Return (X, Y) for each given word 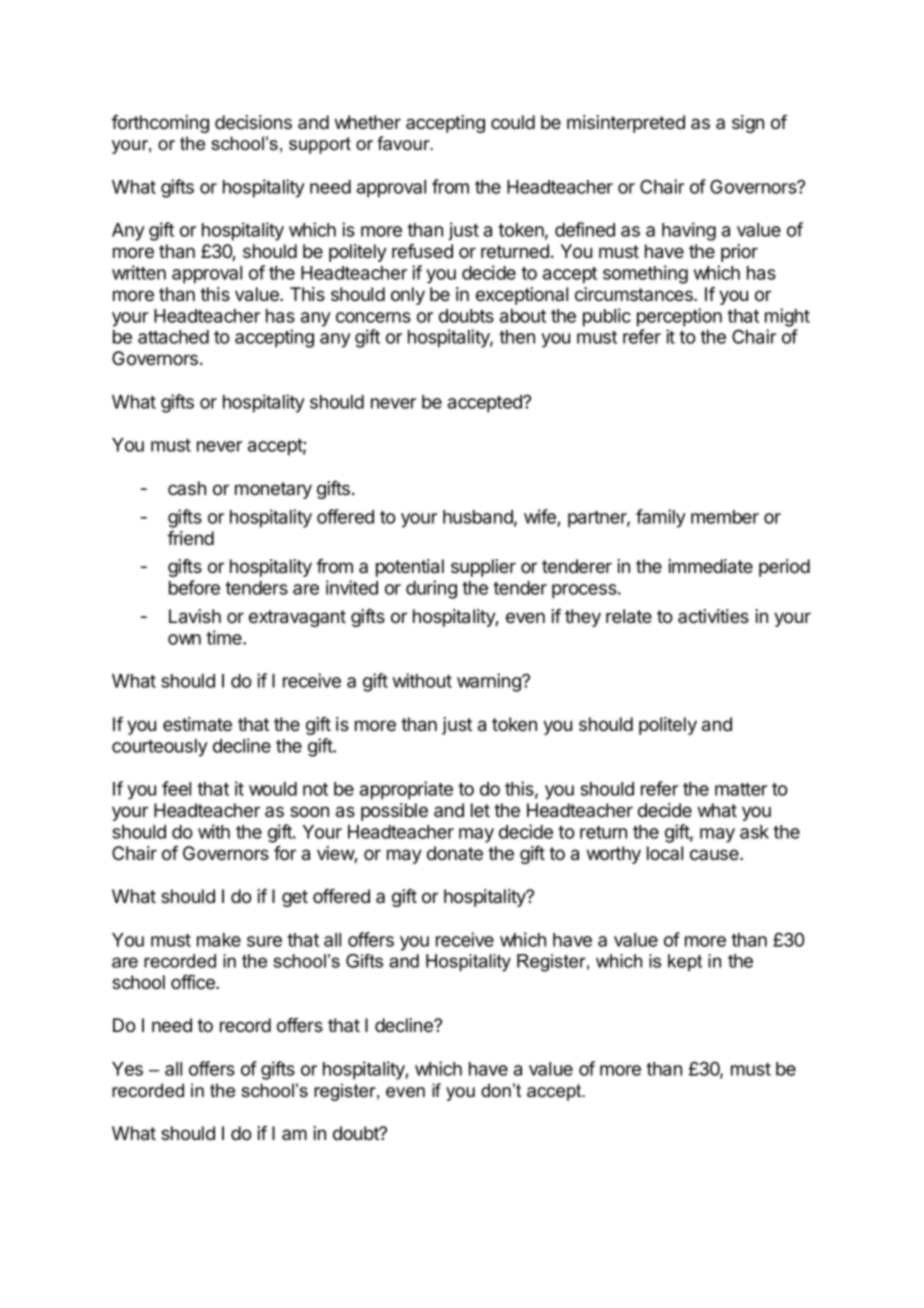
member (725, 517)
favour (404, 143)
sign (748, 124)
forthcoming (160, 124)
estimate (197, 724)
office (194, 982)
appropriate (406, 790)
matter (741, 789)
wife (540, 516)
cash (187, 488)
